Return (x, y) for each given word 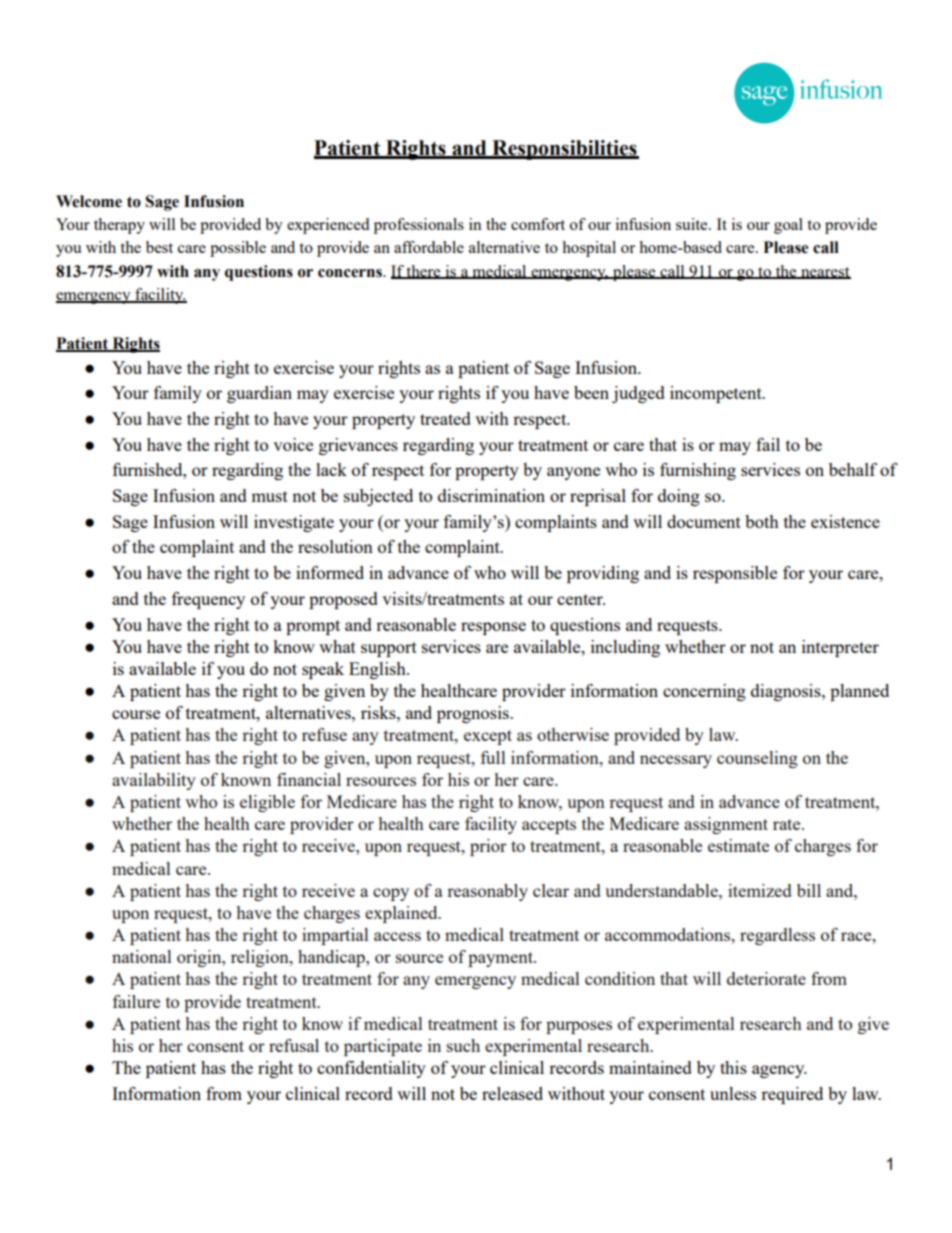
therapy (119, 226)
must (269, 496)
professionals (419, 226)
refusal (294, 1045)
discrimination (491, 495)
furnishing (698, 471)
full (493, 757)
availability (154, 781)
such (463, 1045)
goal (788, 226)
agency (779, 1071)
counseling (757, 759)
